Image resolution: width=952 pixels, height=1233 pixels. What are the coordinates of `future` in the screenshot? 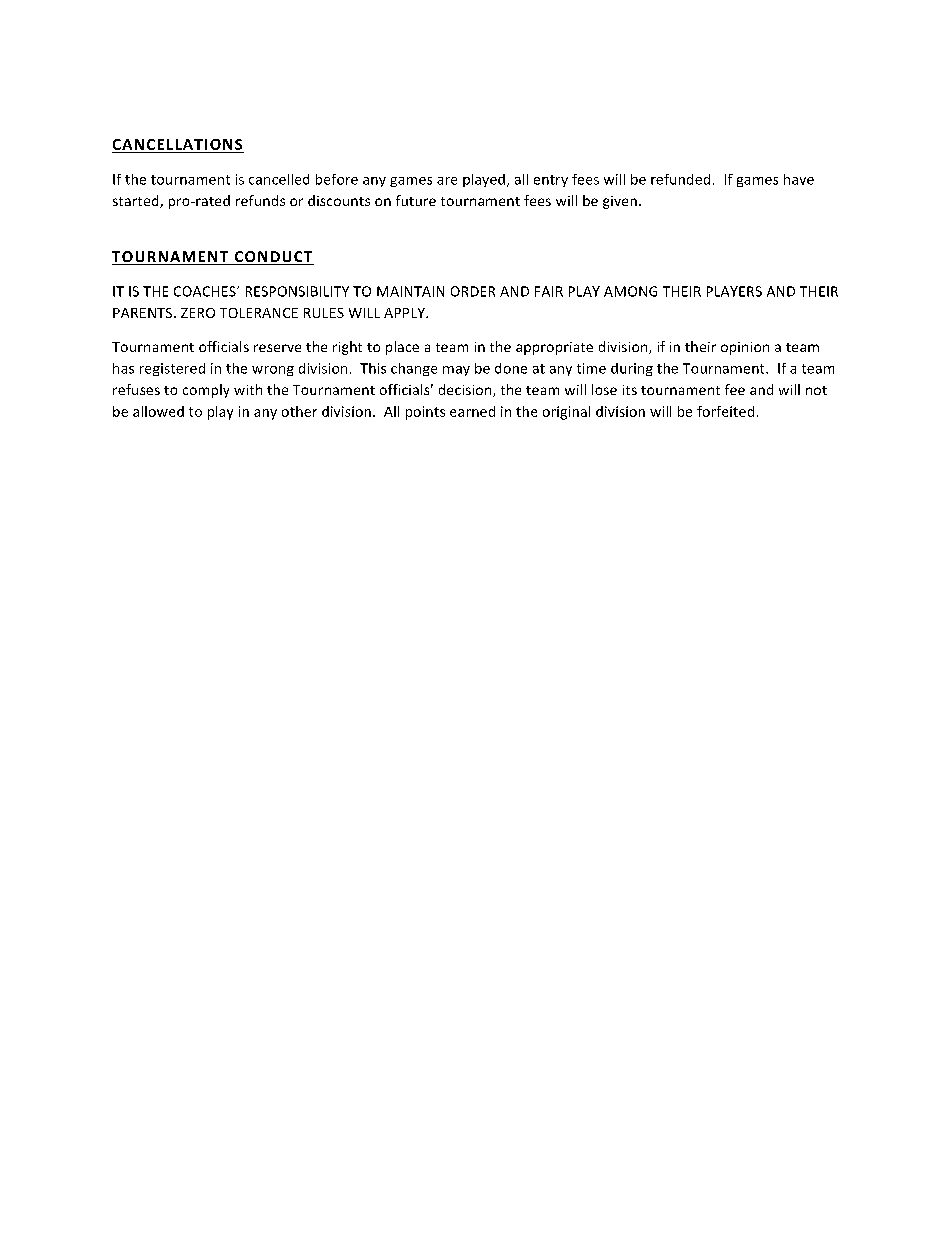 It's located at (416, 200).
